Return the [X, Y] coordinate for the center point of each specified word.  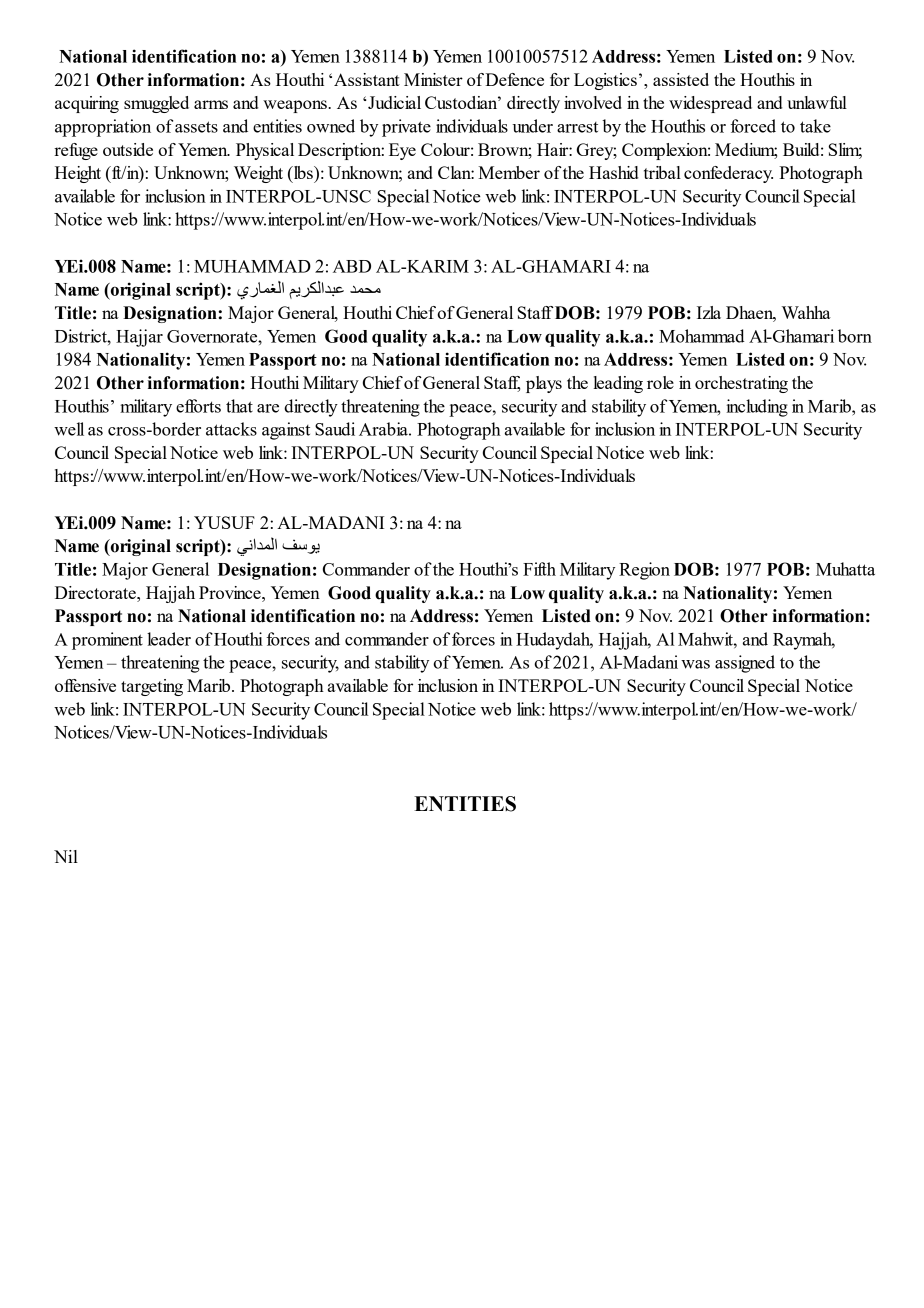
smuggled [156, 104]
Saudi [335, 429]
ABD [352, 266]
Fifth [539, 569]
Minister [433, 79]
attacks [231, 429]
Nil [66, 856]
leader [169, 639]
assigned [745, 664]
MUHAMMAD [252, 266]
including [757, 408]
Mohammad [702, 336]
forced [753, 126]
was [695, 664]
